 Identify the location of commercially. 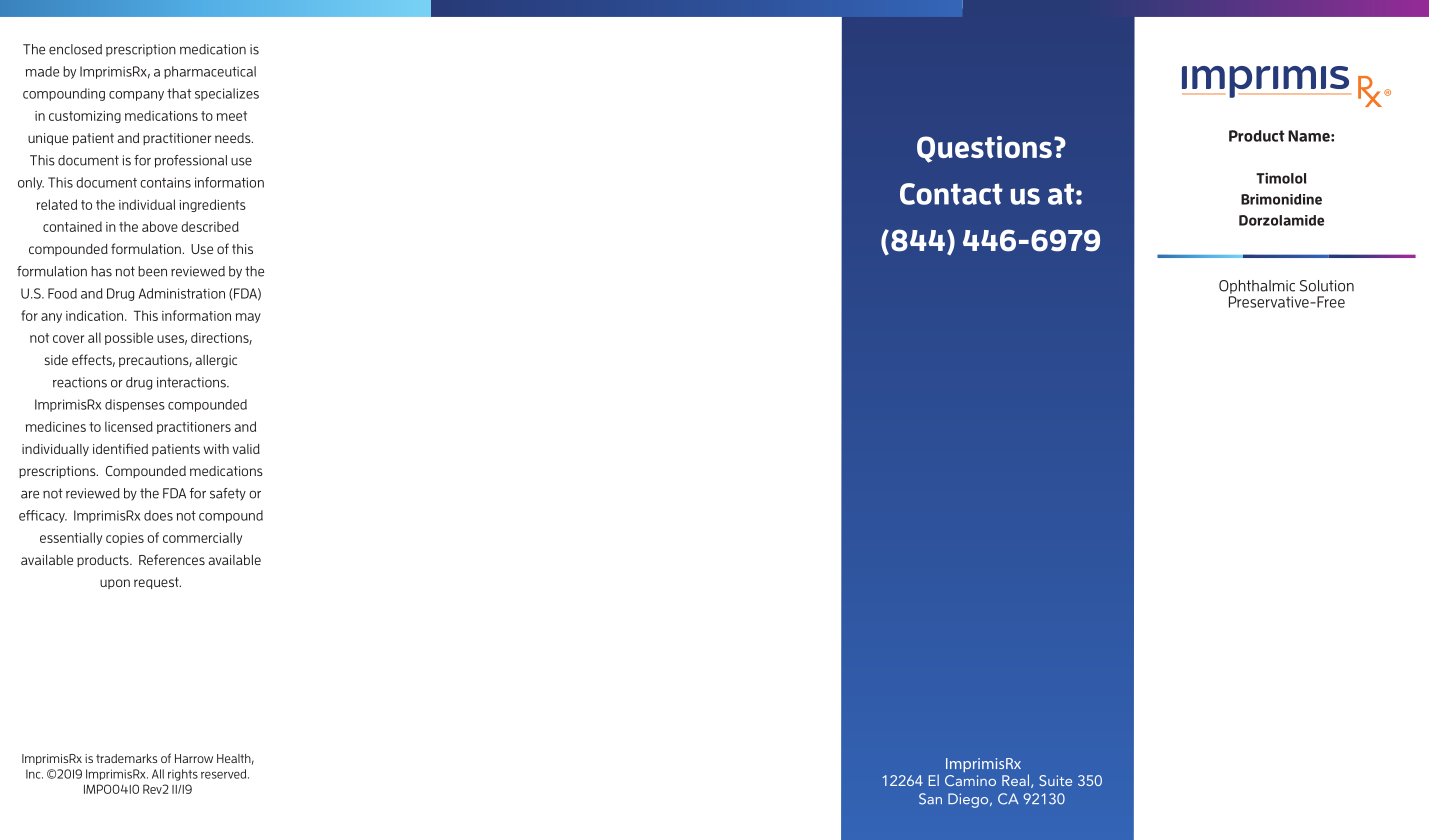
(202, 538).
